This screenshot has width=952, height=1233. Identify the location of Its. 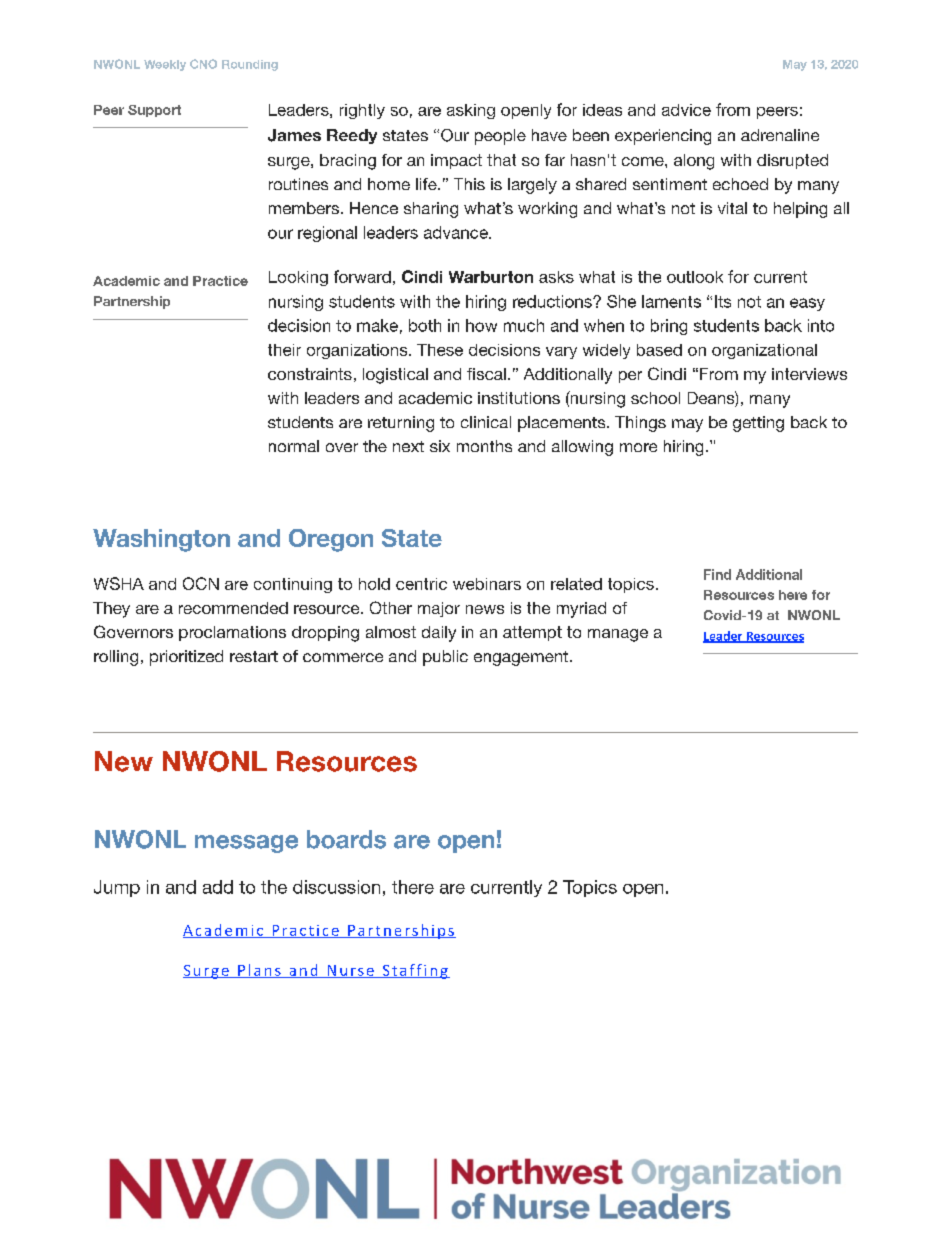
(723, 301).
